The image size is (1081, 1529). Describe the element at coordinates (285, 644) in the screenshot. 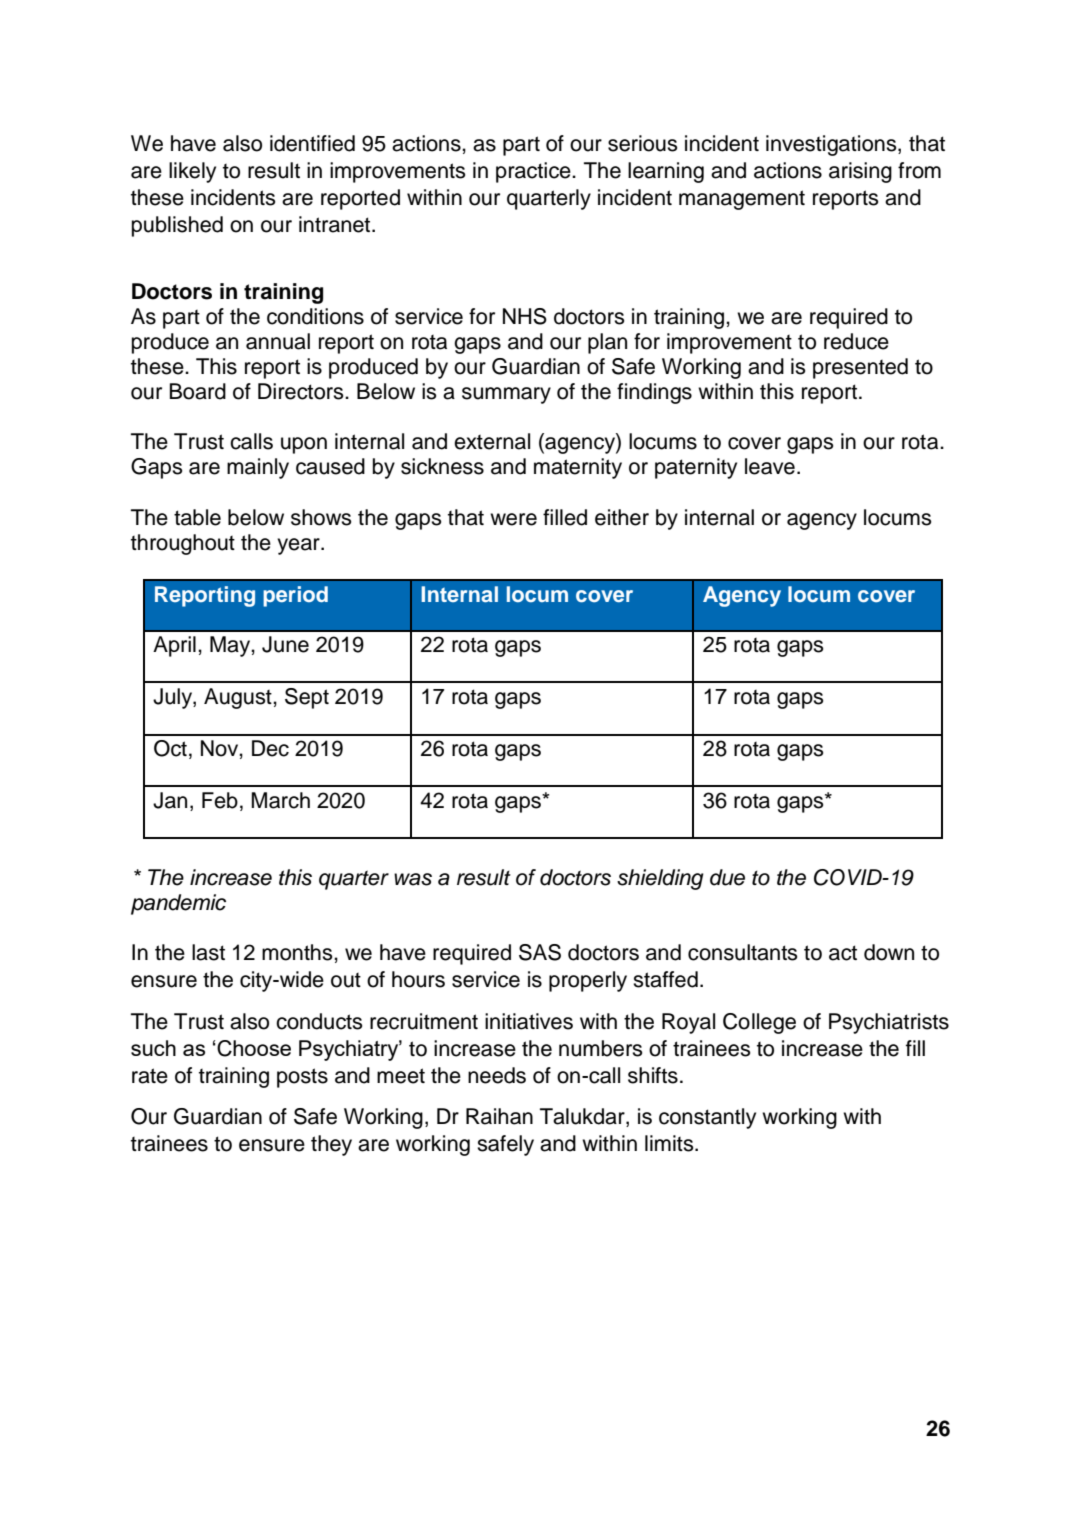

I see `June` at that location.
